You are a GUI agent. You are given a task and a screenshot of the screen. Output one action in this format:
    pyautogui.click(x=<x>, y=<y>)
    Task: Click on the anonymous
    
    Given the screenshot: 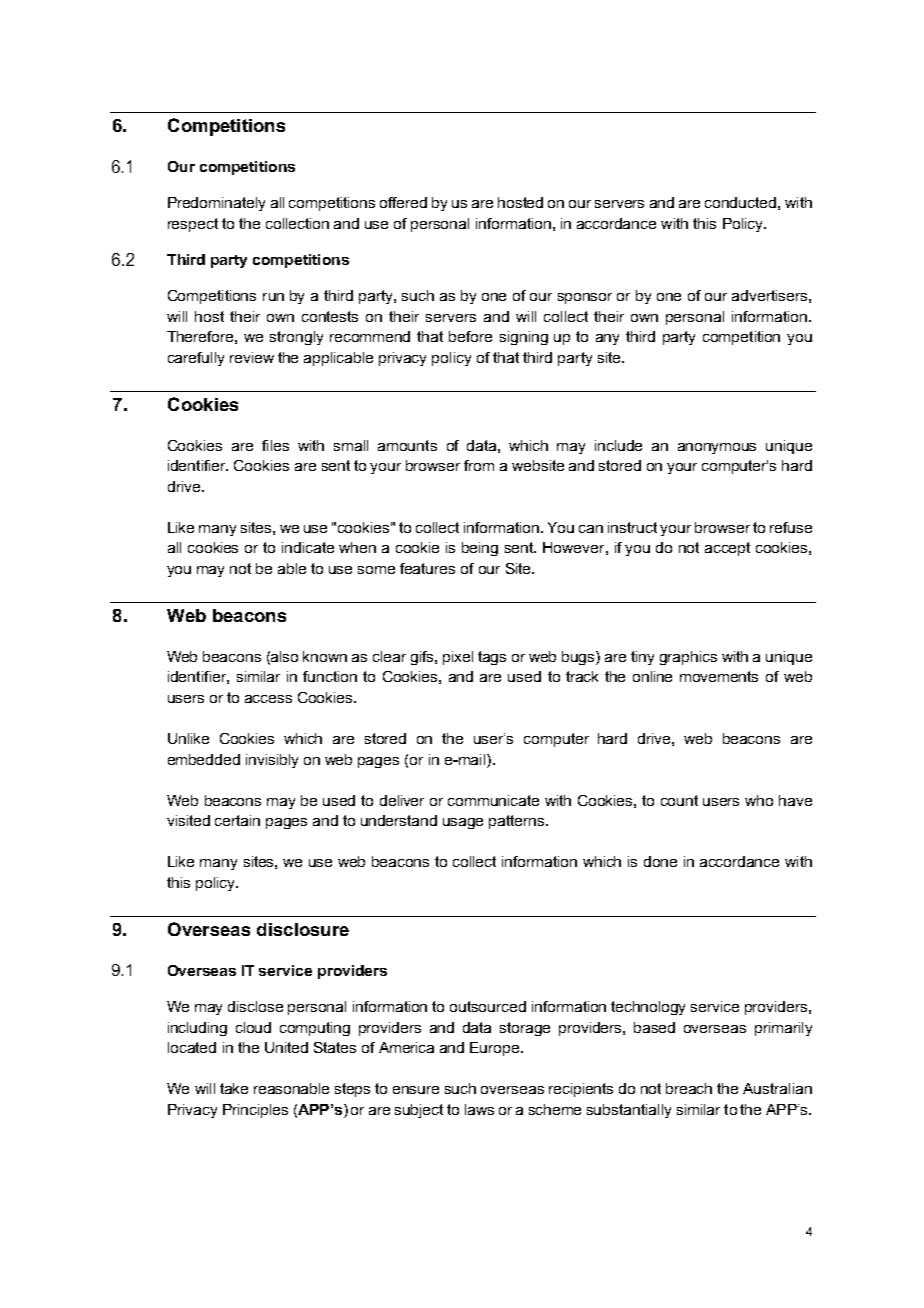 What is the action you would take?
    pyautogui.click(x=717, y=448)
